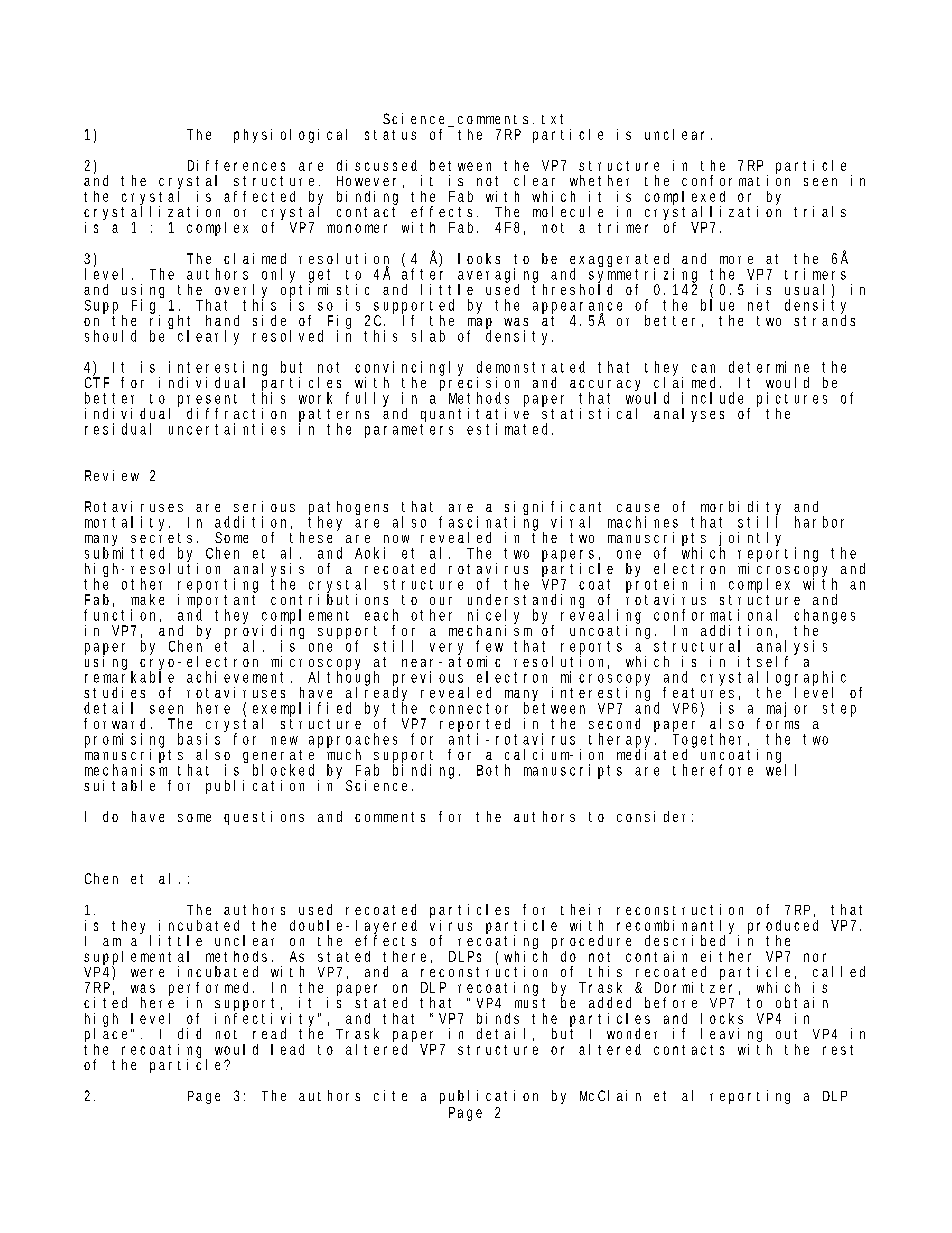 Image resolution: width=952 pixels, height=1233 pixels. Describe the element at coordinates (498, 1018) in the screenshot. I see `binds` at that location.
